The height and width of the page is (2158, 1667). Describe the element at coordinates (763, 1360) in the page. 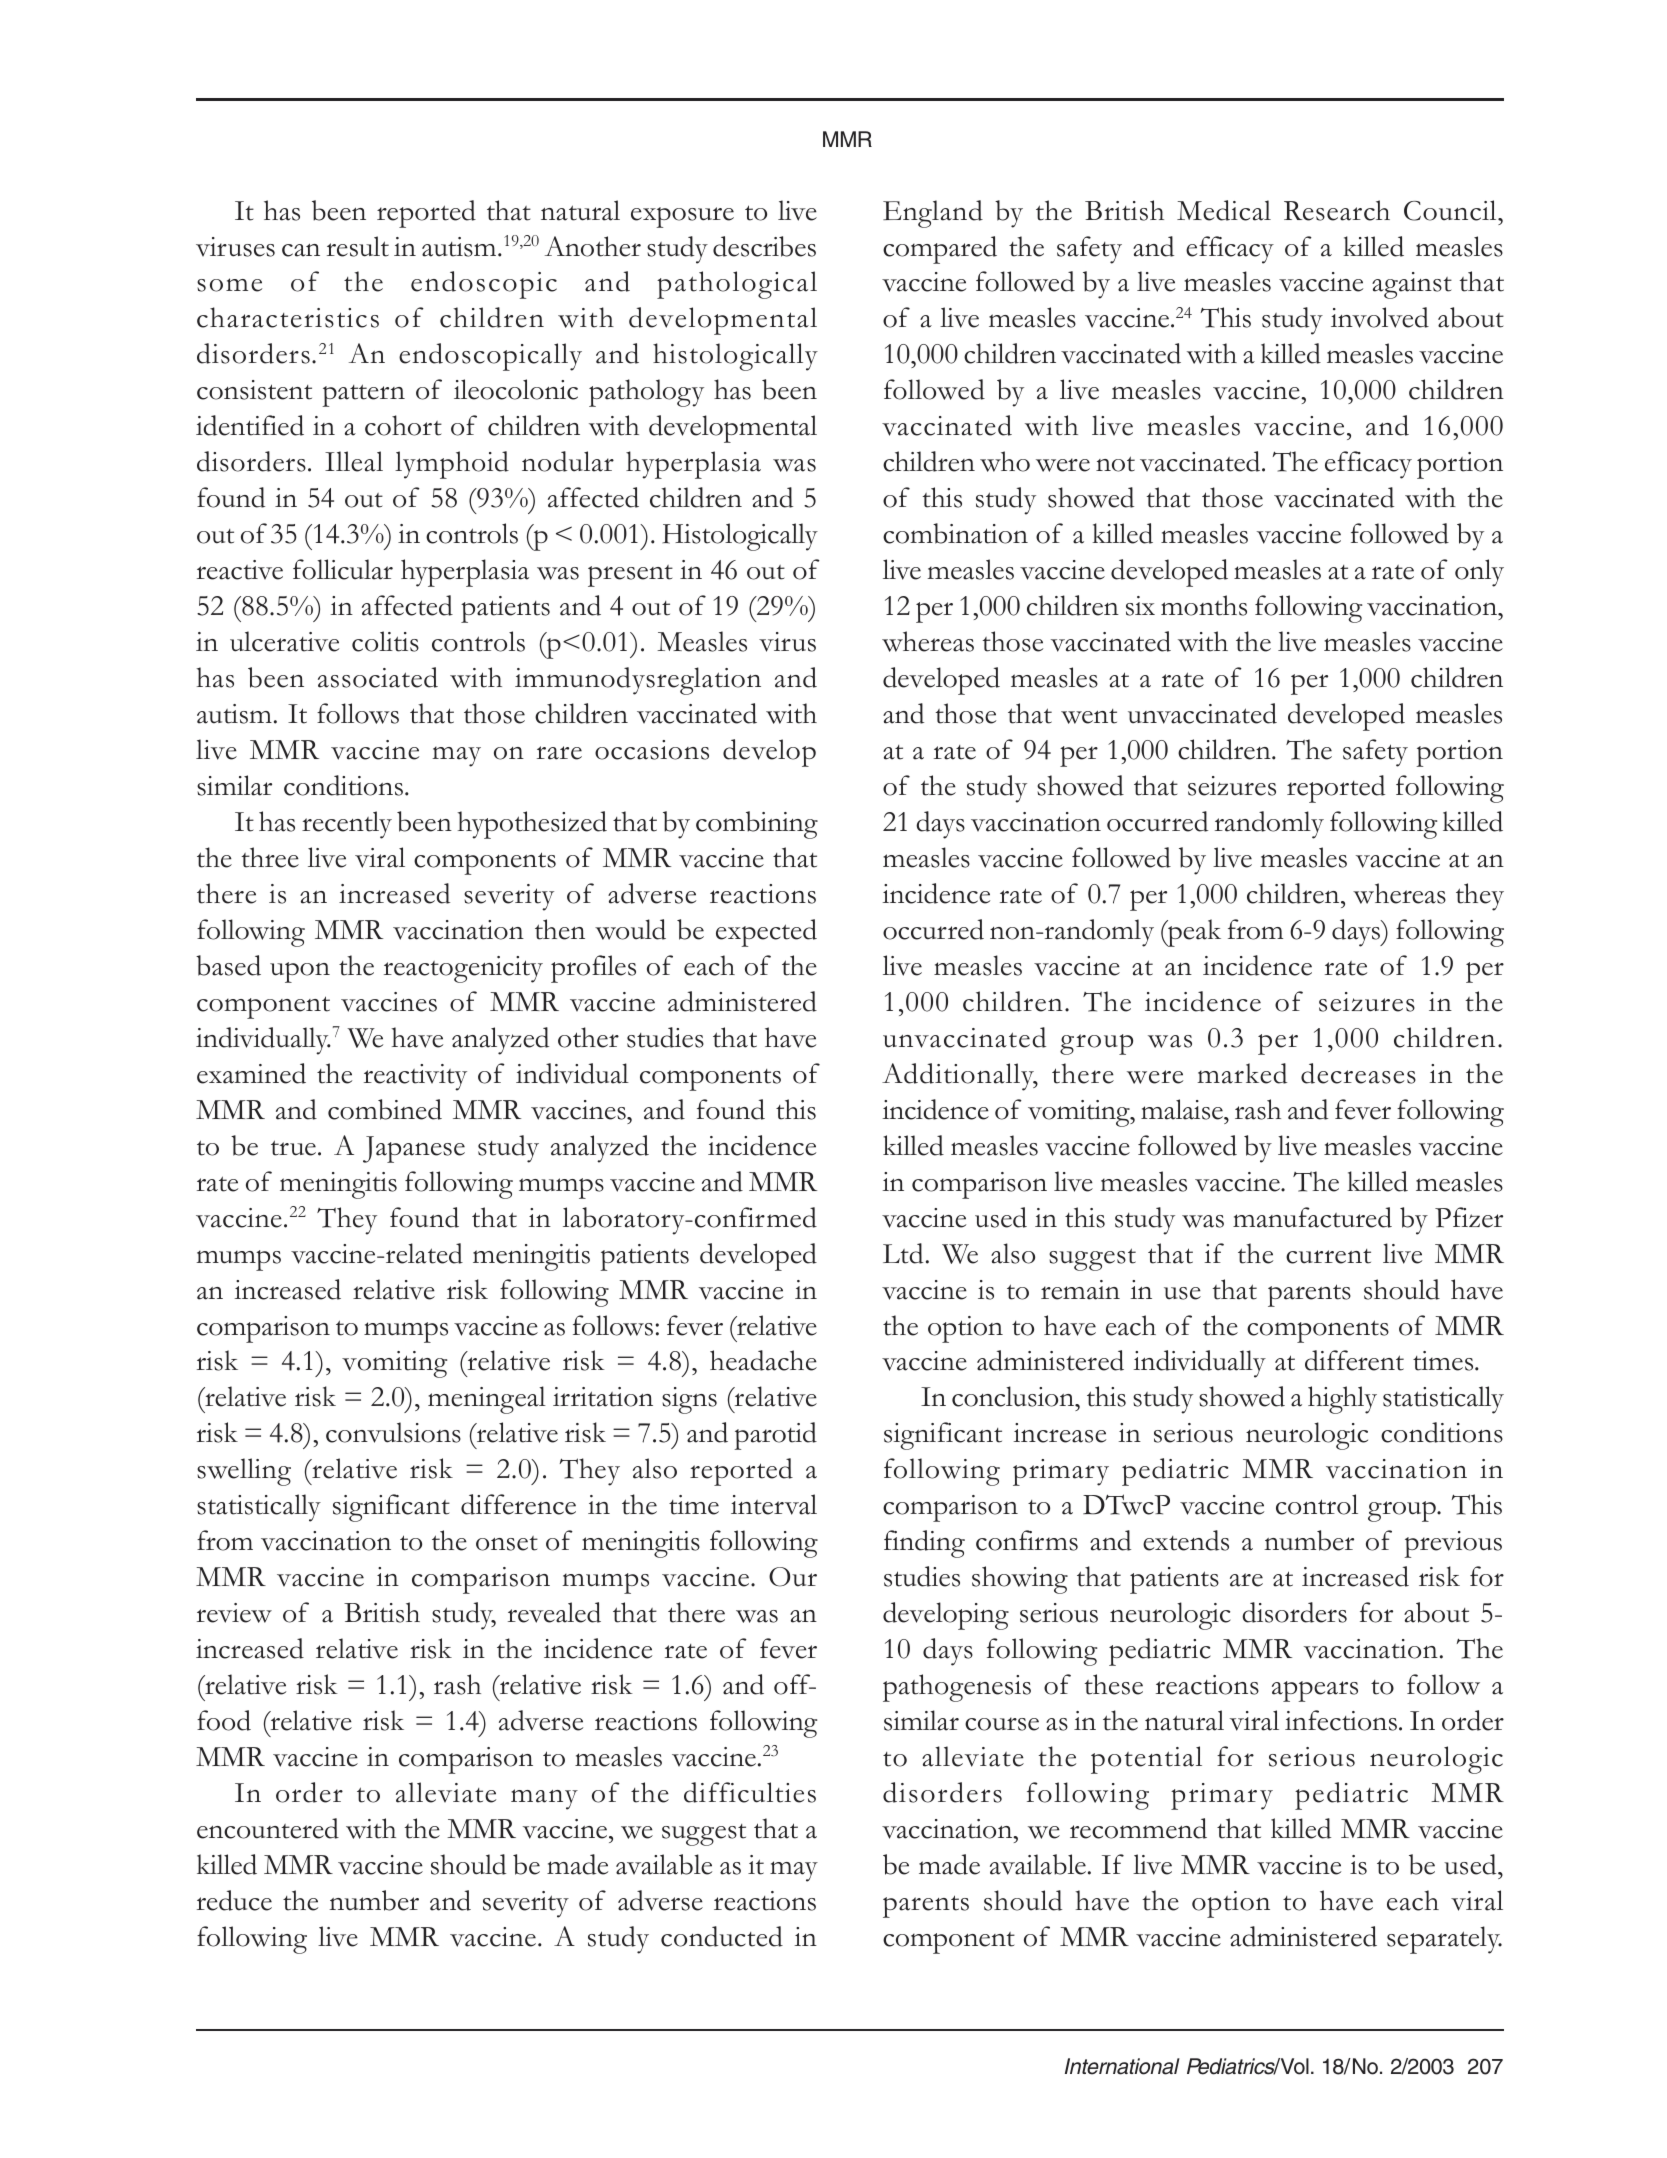

I see `headache` at that location.
